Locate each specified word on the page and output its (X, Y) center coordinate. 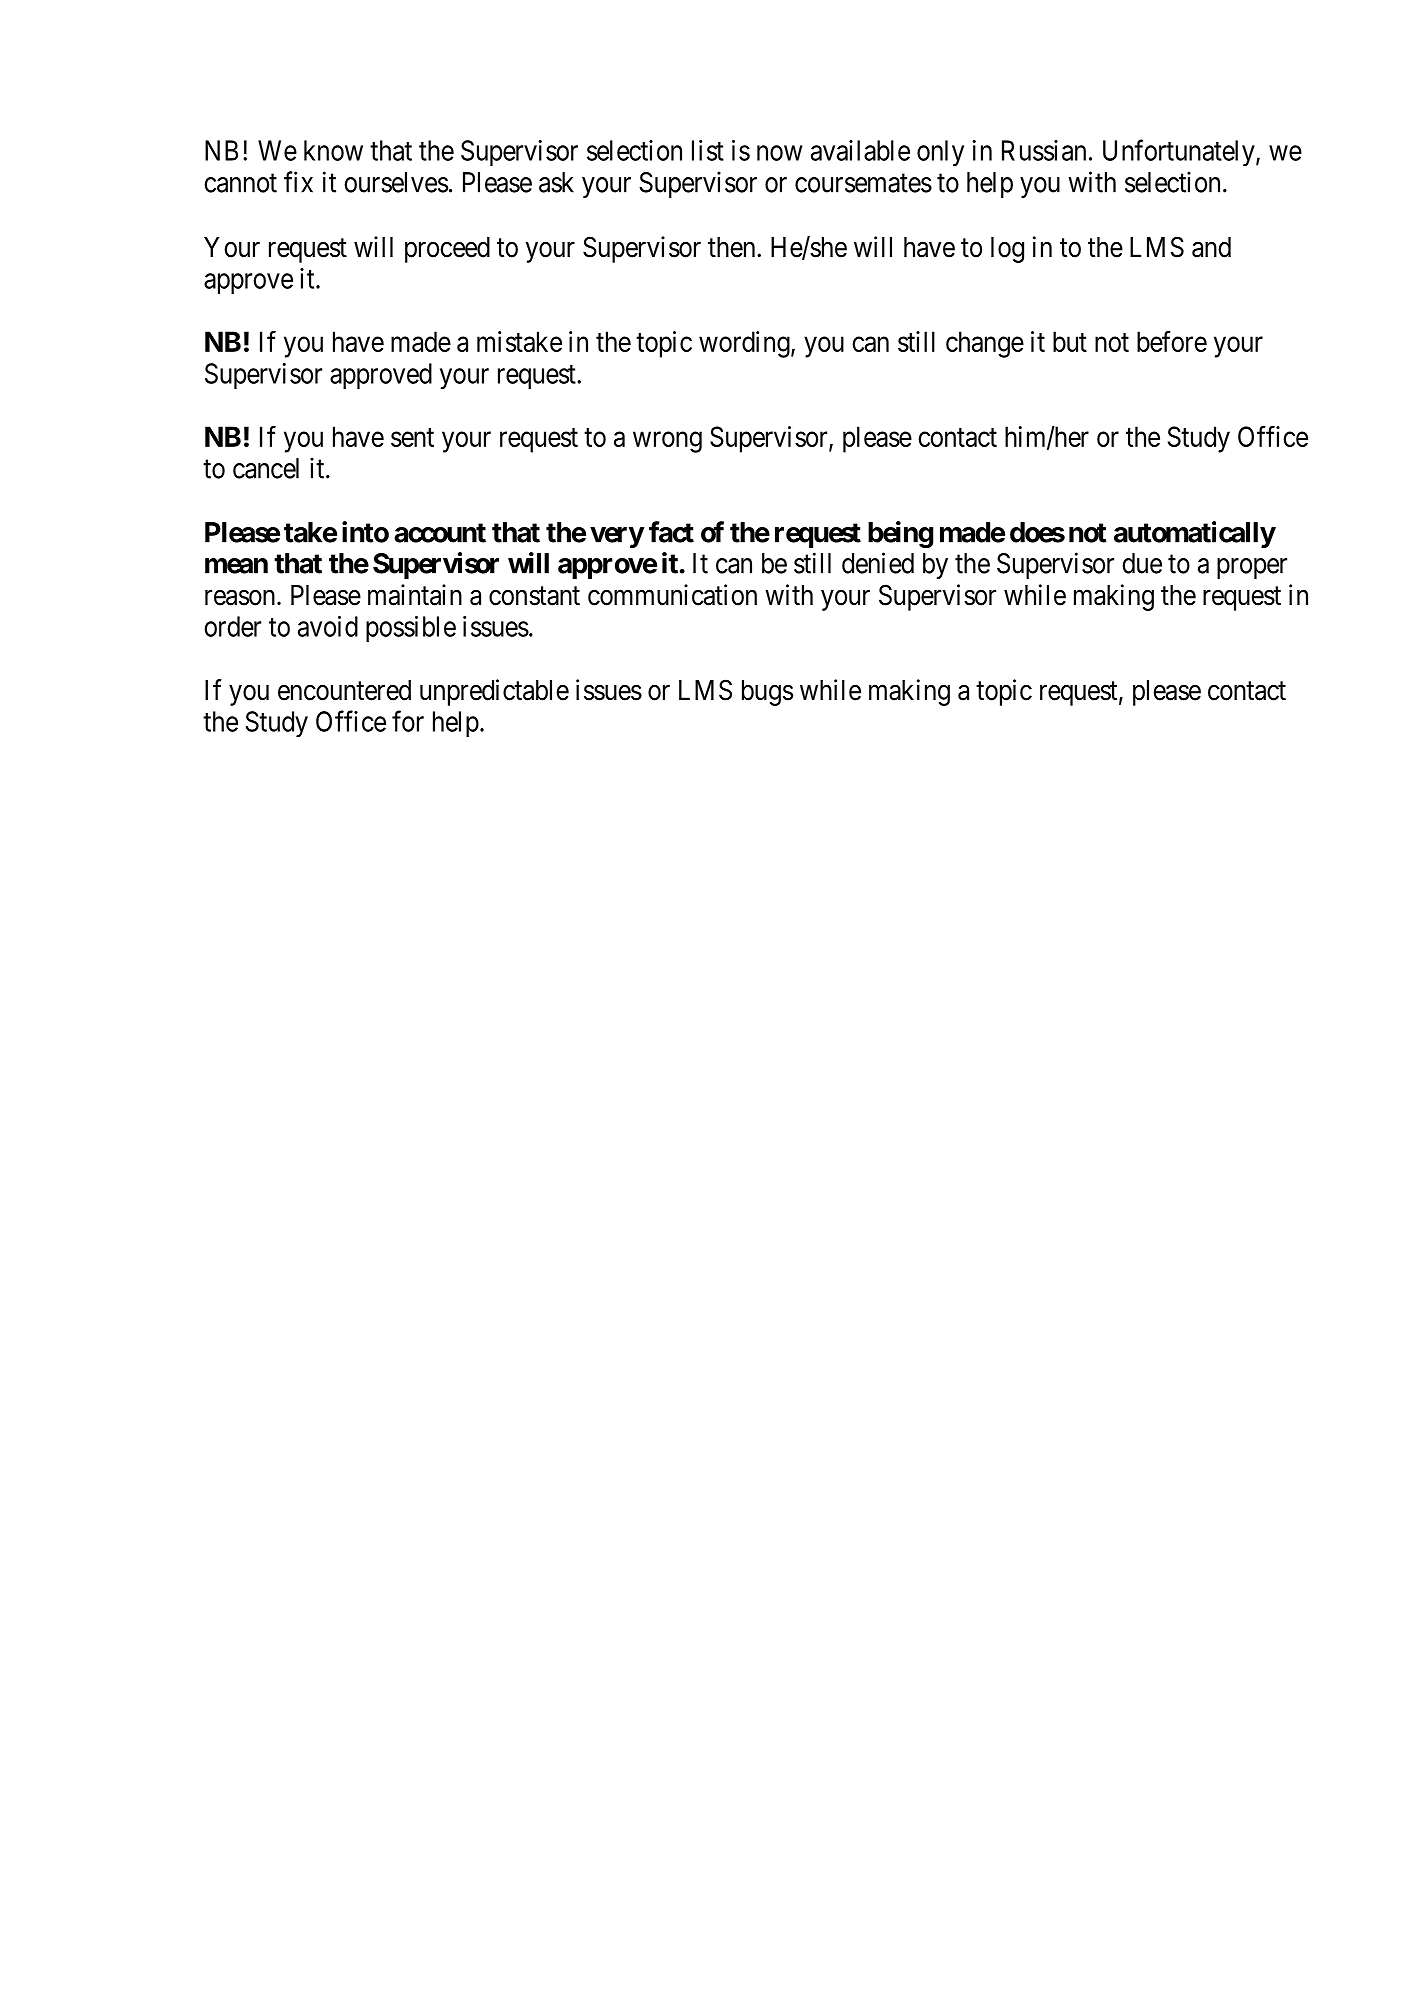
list (708, 150)
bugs (767, 693)
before (1172, 341)
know (333, 150)
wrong (667, 442)
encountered (344, 690)
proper (1252, 568)
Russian (1044, 150)
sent (412, 437)
